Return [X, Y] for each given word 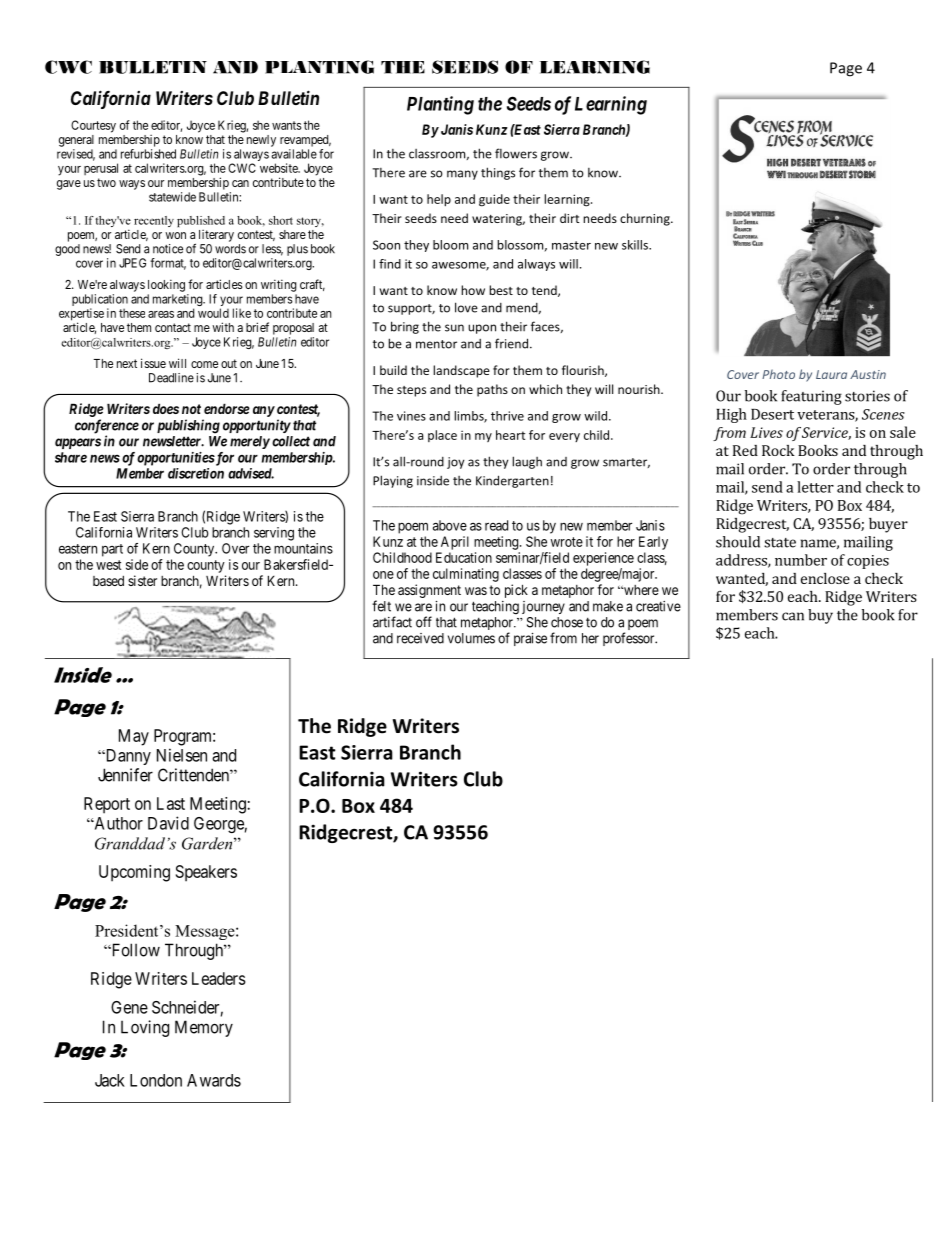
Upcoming [134, 873]
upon [482, 329]
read [496, 525]
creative [658, 606]
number [801, 560]
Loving [145, 1028]
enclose [825, 578]
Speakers [206, 873]
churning [646, 219]
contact [173, 327]
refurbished [148, 154]
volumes [471, 638]
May [134, 737]
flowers [516, 153]
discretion [196, 473]
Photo [778, 374]
